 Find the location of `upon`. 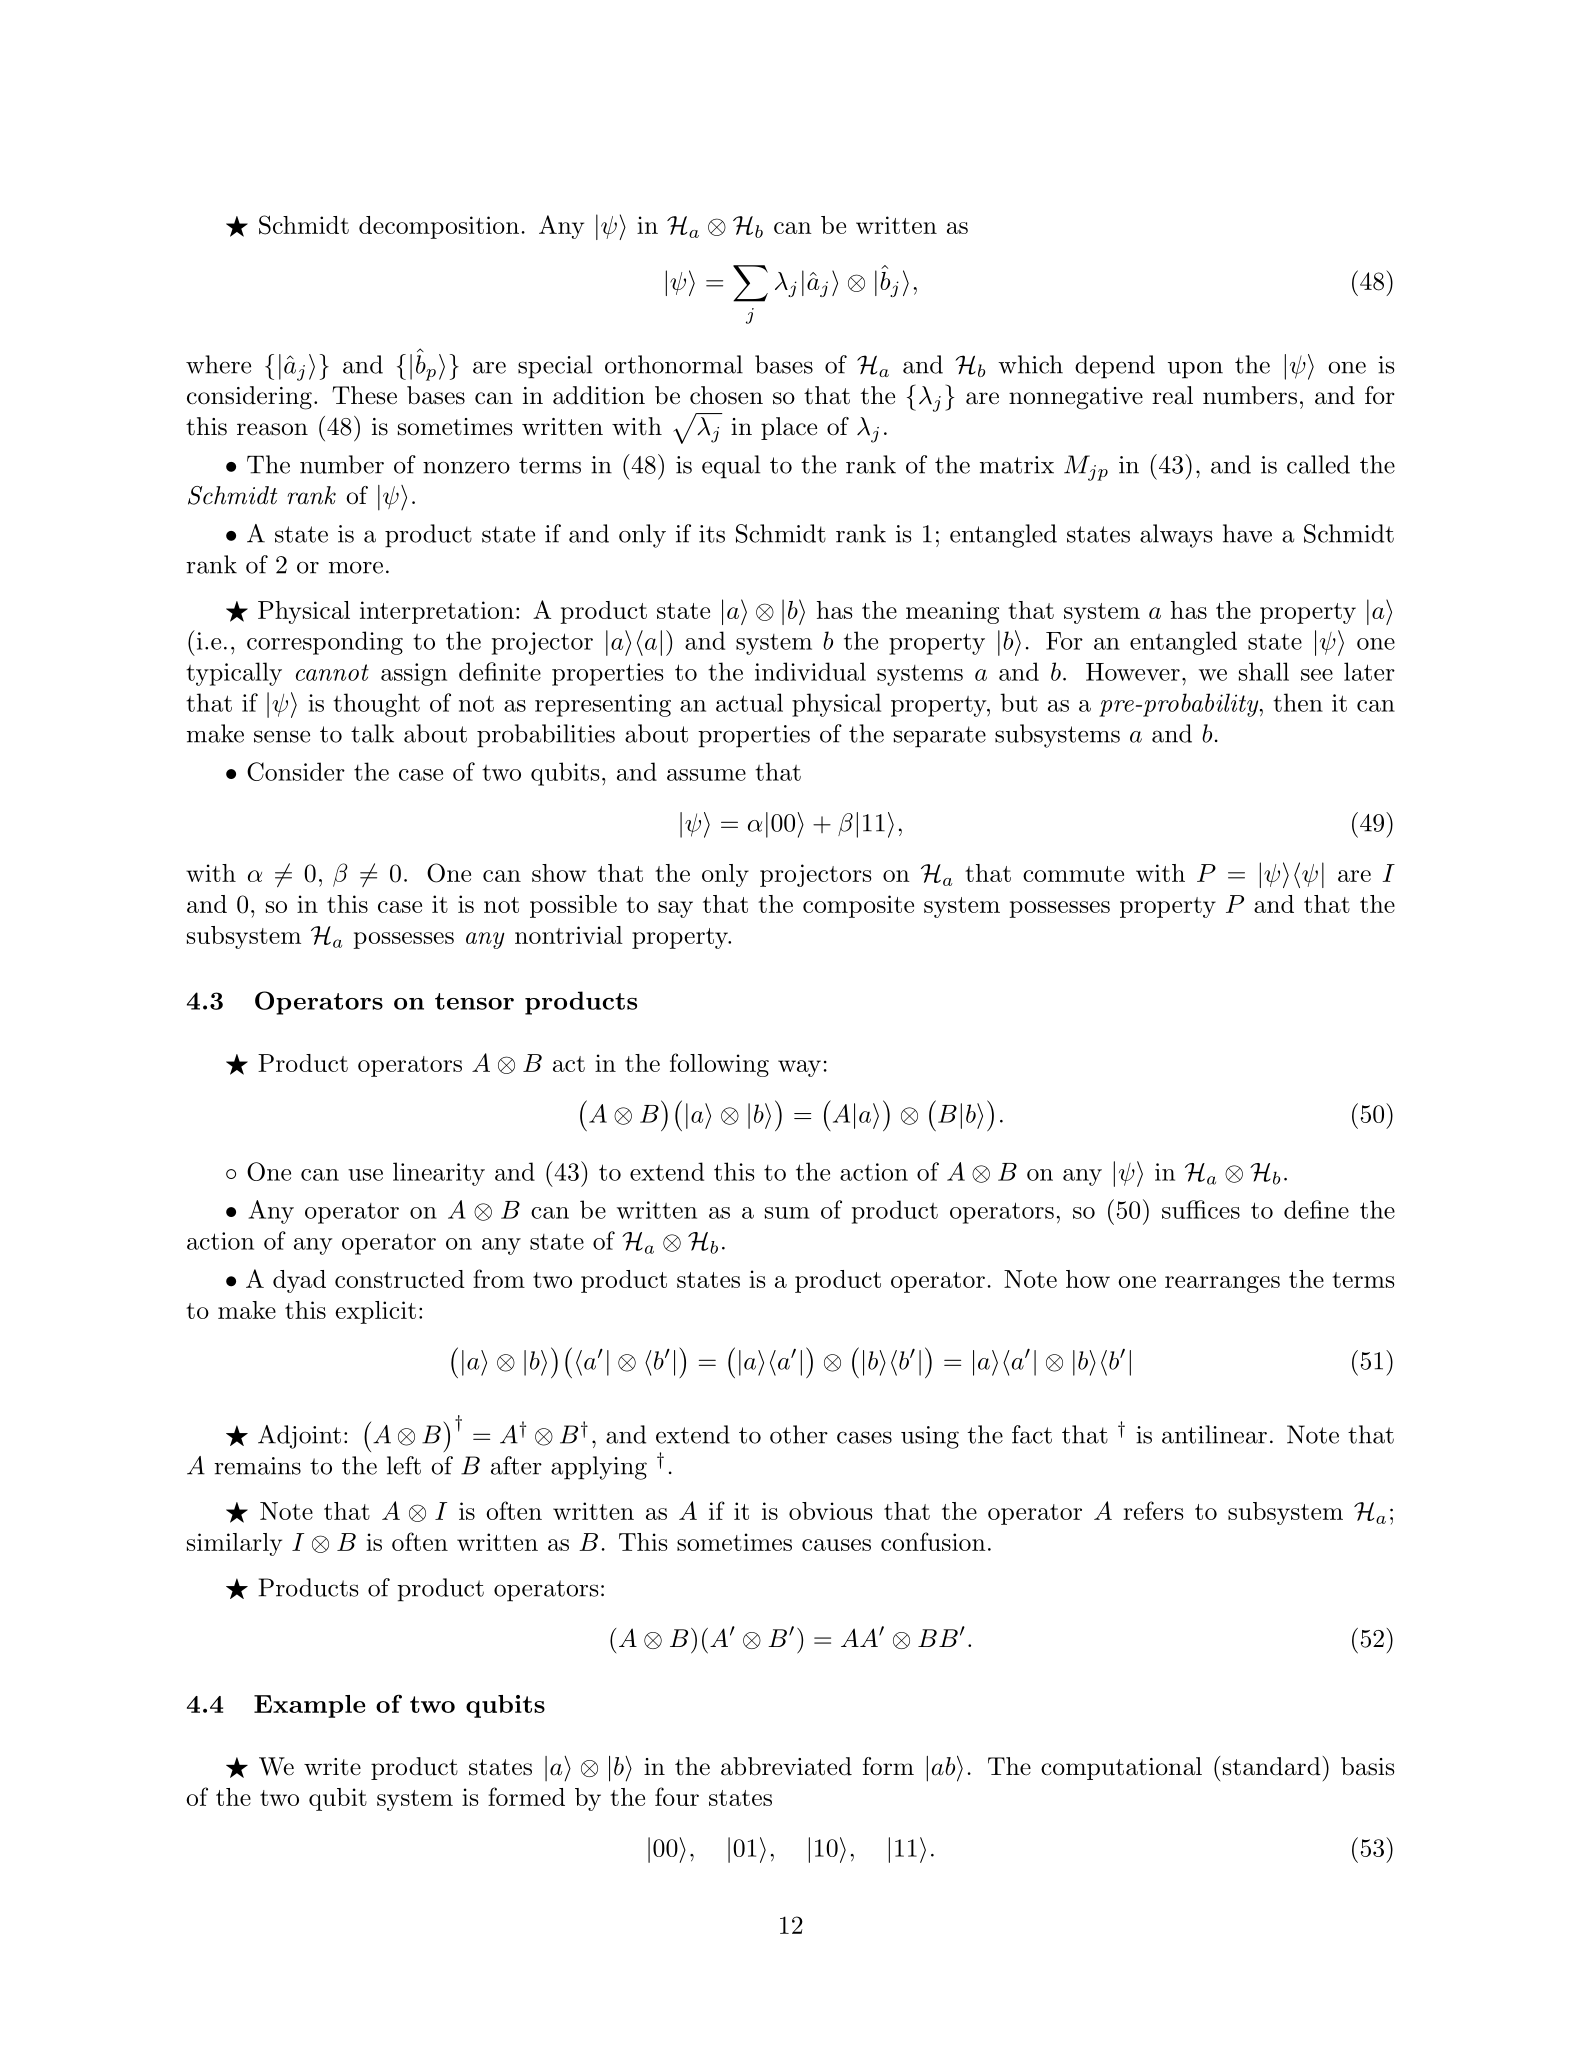

upon is located at coordinates (1195, 370).
